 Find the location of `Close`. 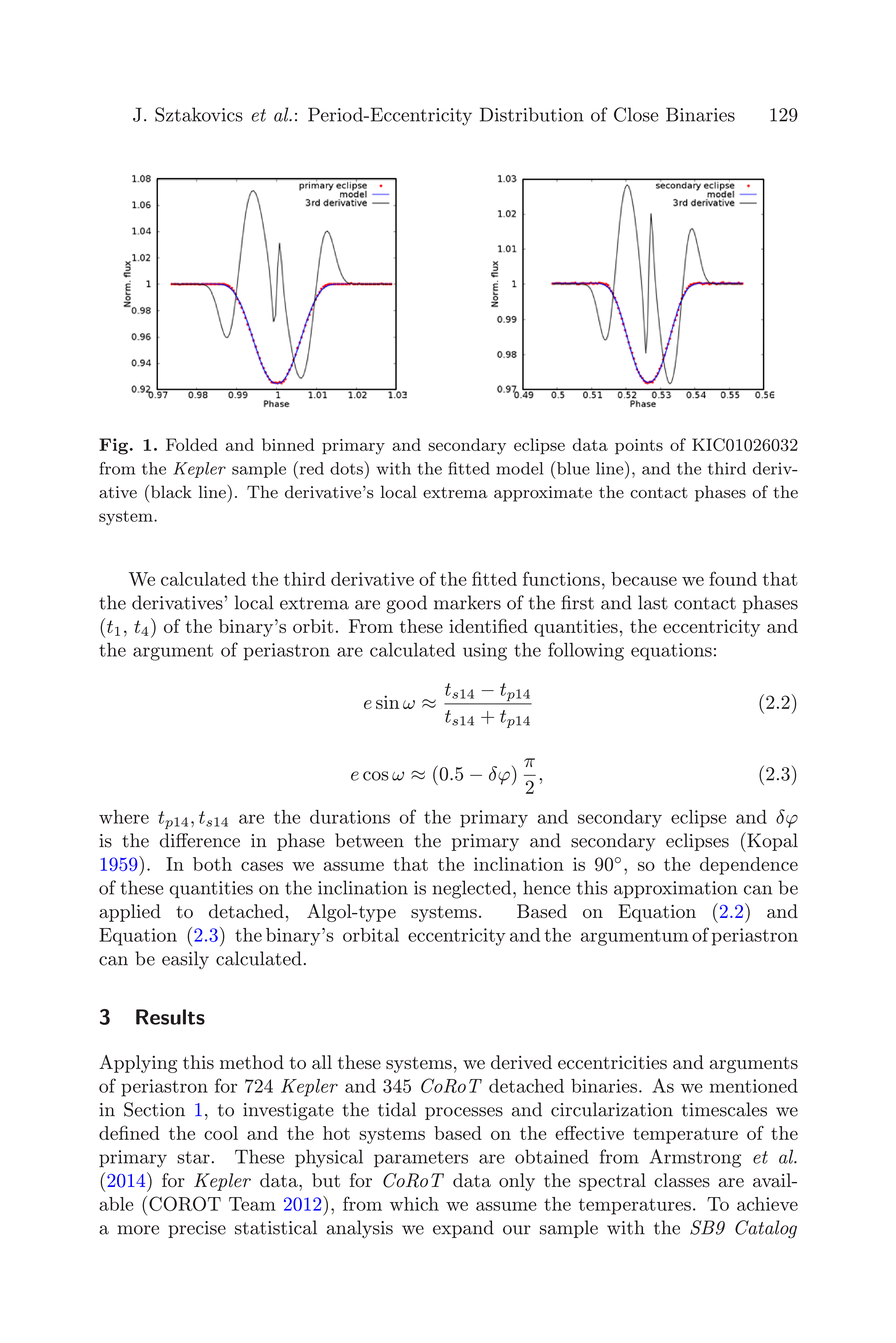

Close is located at coordinates (636, 114).
